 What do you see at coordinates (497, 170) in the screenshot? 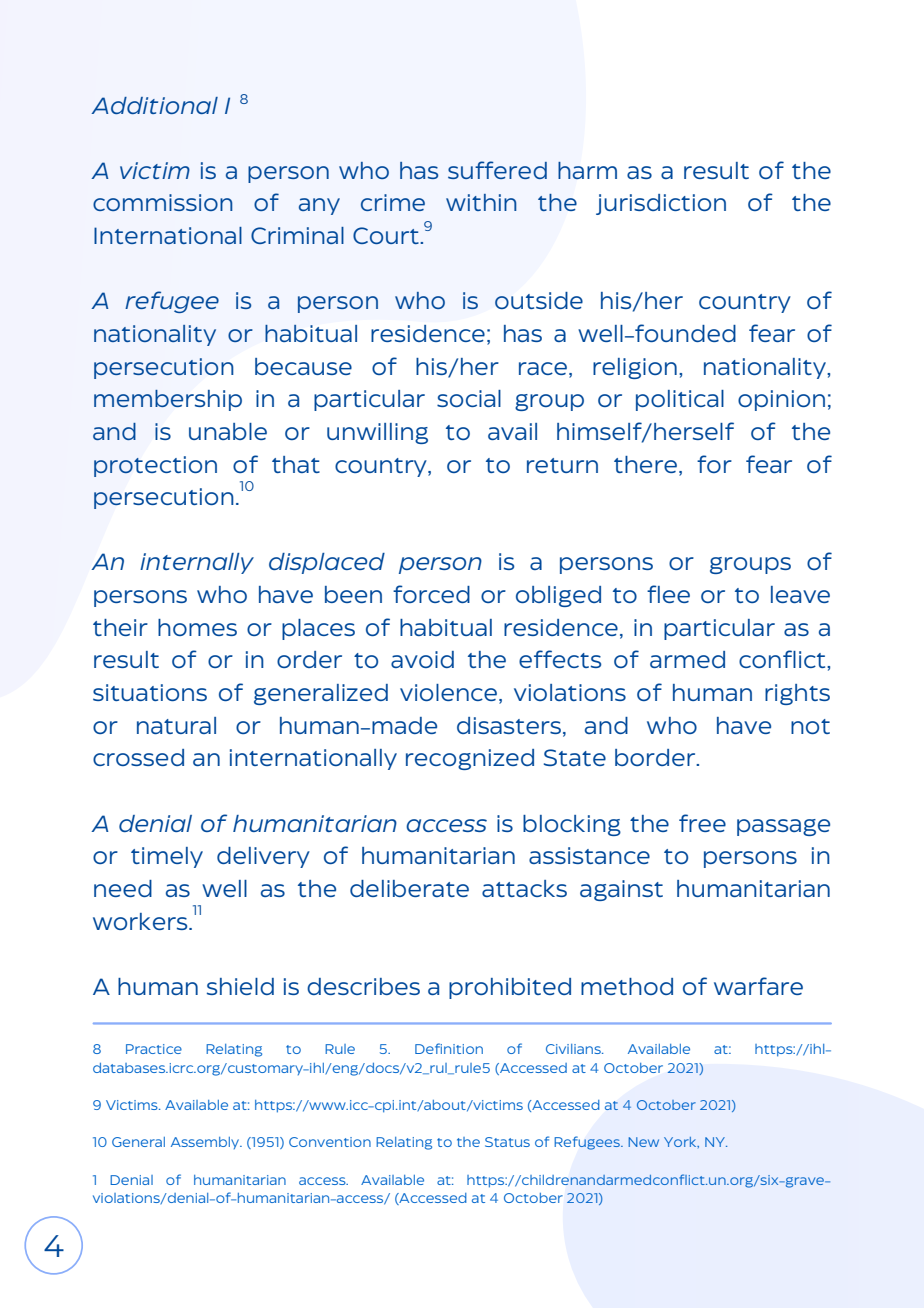
I see `suffered` at bounding box center [497, 170].
